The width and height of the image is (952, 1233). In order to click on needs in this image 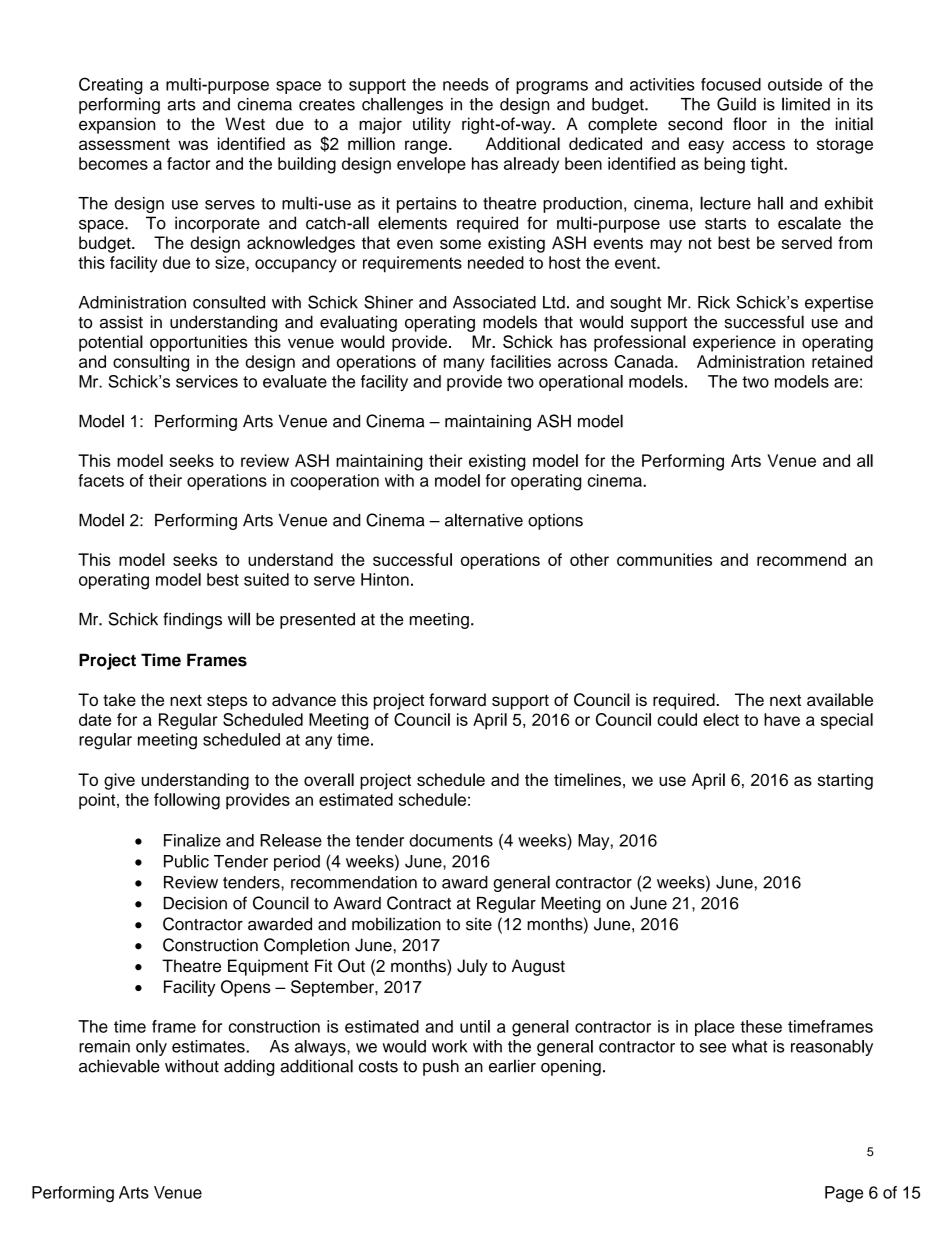, I will do `click(466, 84)`.
